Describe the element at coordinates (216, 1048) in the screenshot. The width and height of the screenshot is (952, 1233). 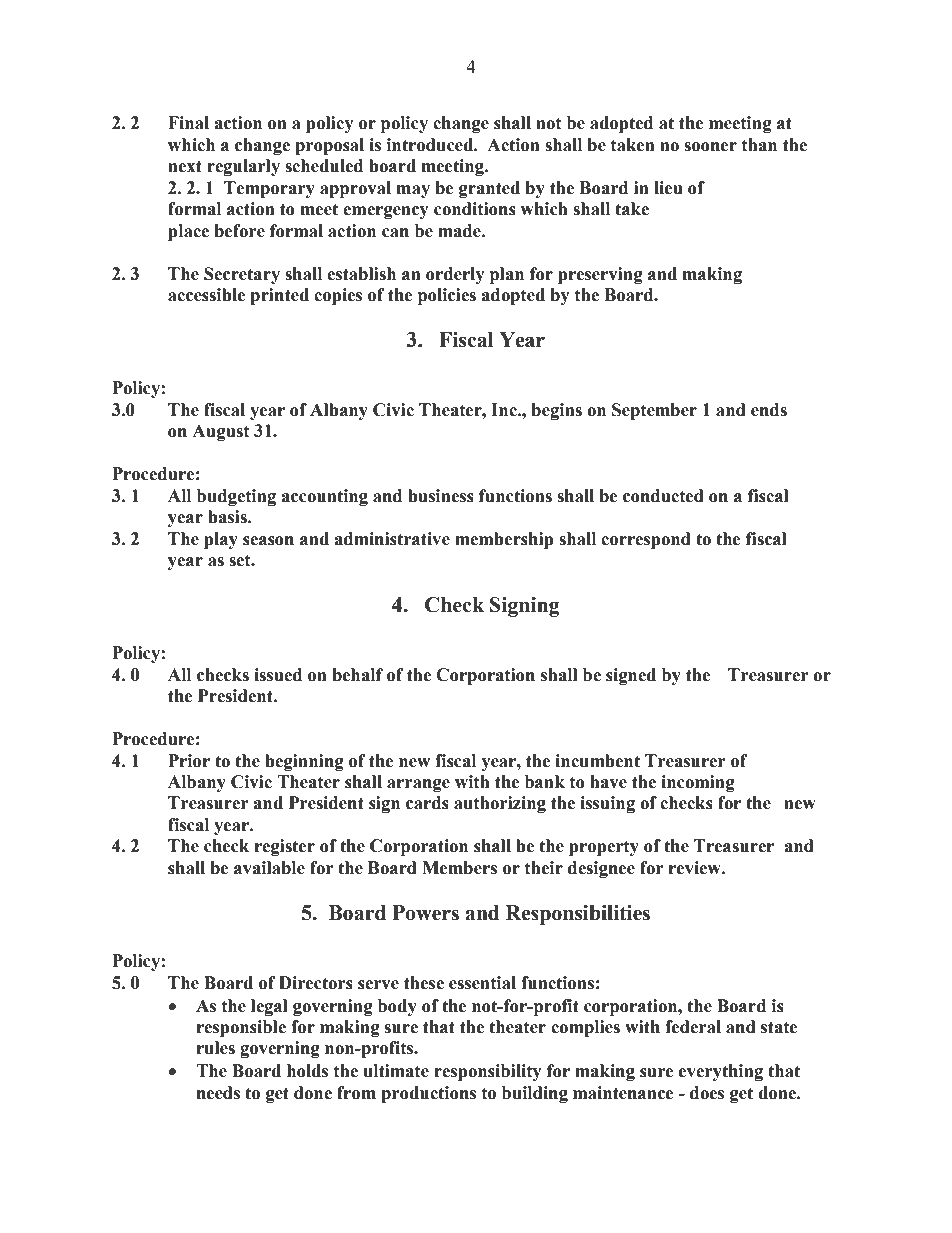
I see `rules` at that location.
